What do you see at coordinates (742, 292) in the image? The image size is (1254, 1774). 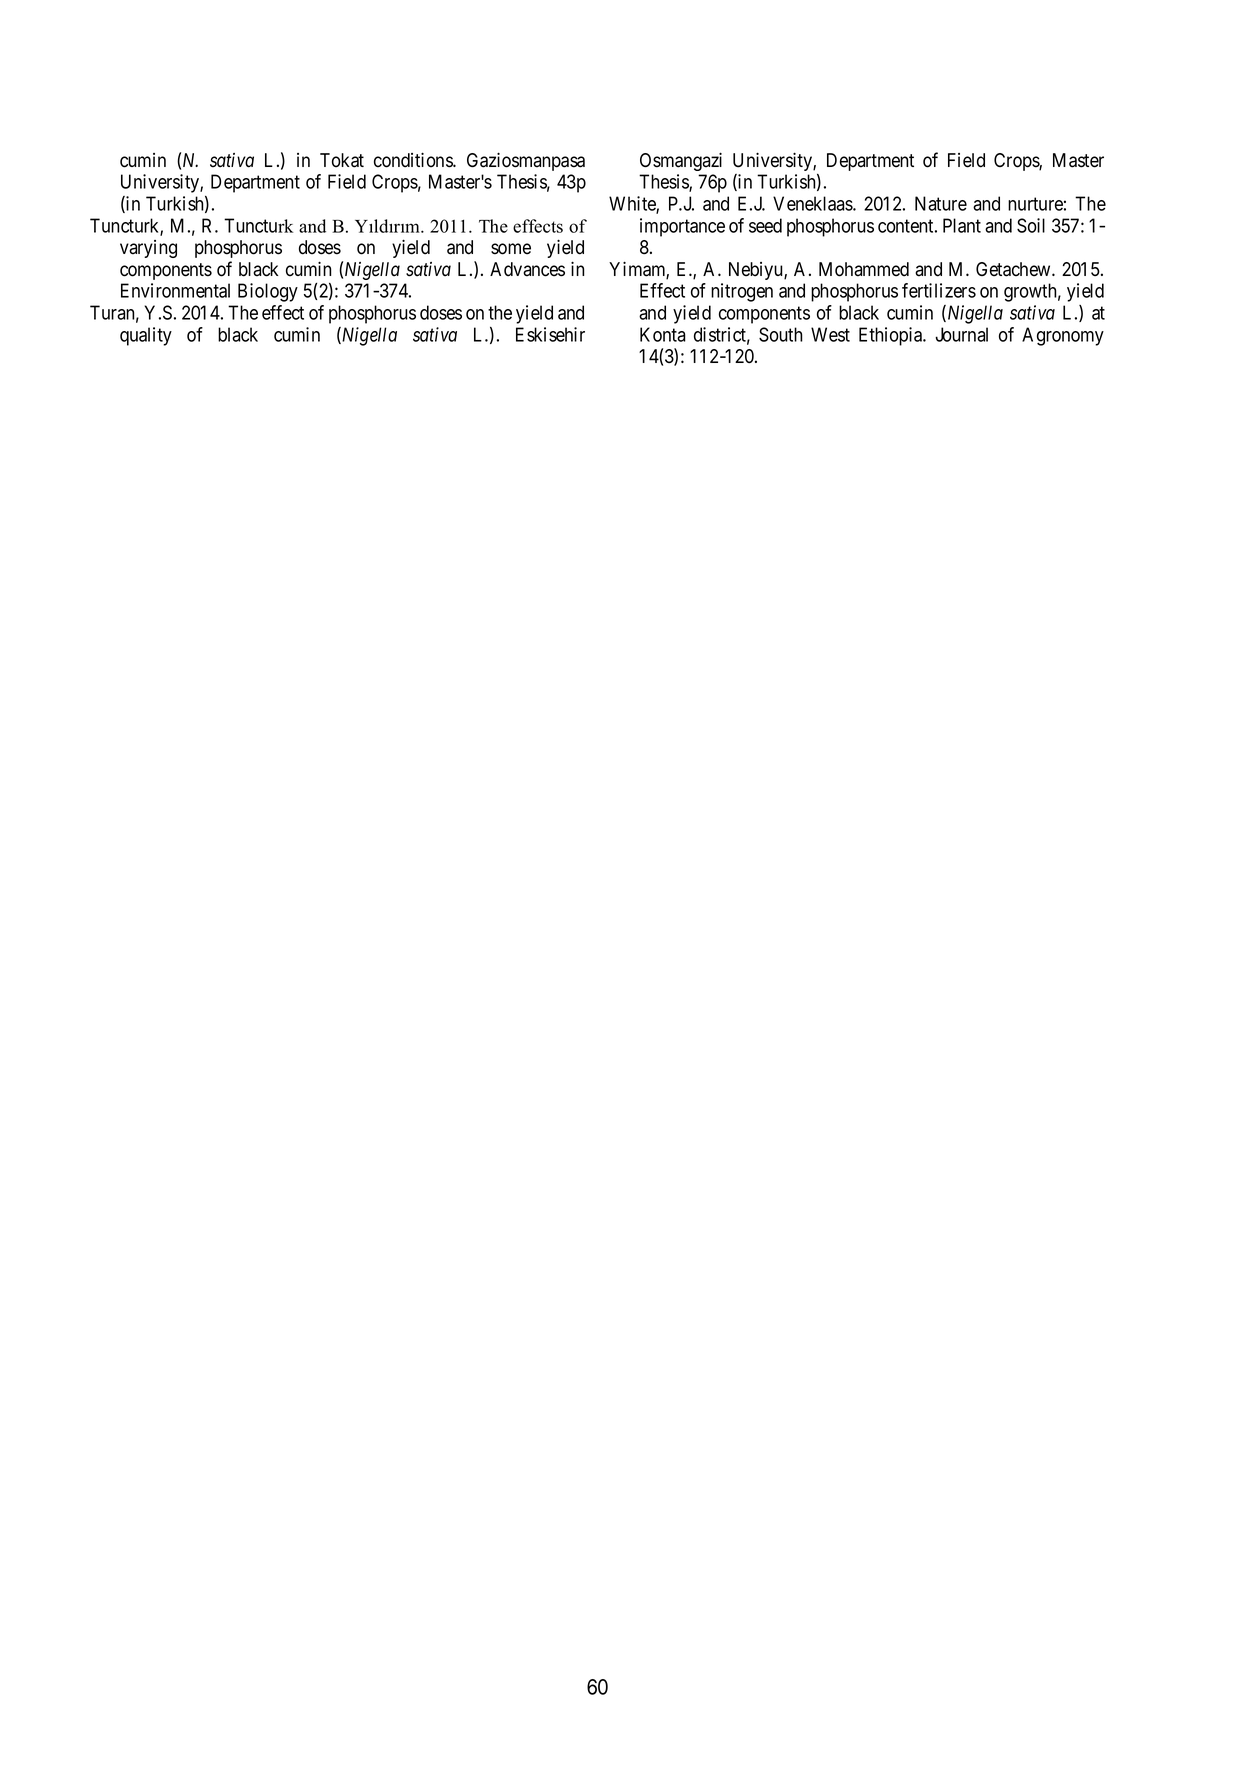 I see `nitrogen` at bounding box center [742, 292].
